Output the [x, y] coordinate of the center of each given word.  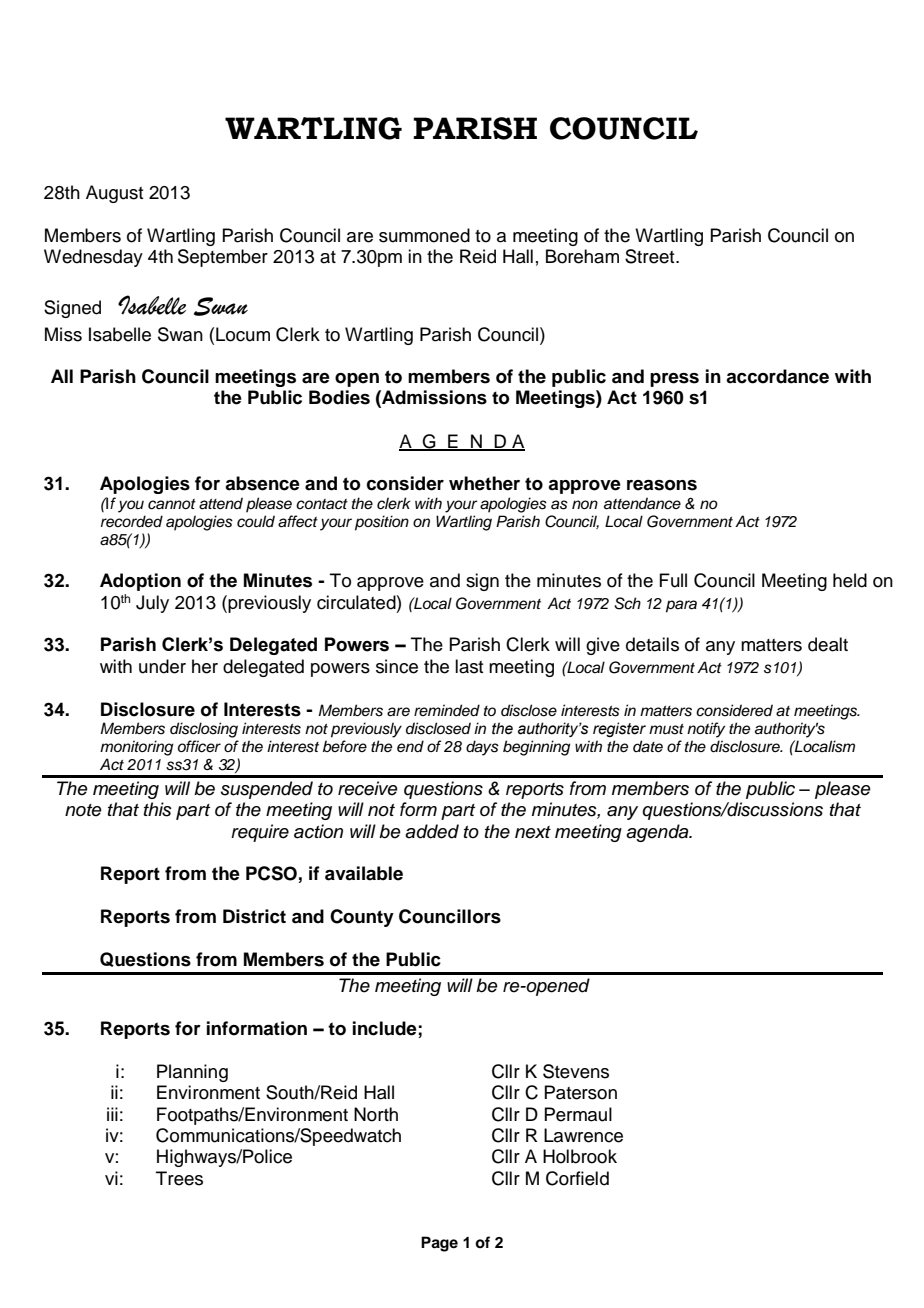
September [223, 258]
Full [673, 580]
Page [439, 1244]
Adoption [140, 582]
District [254, 916]
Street [651, 256]
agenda [658, 833]
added [432, 831]
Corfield [577, 1178]
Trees [179, 1178]
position [382, 523]
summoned [424, 235]
